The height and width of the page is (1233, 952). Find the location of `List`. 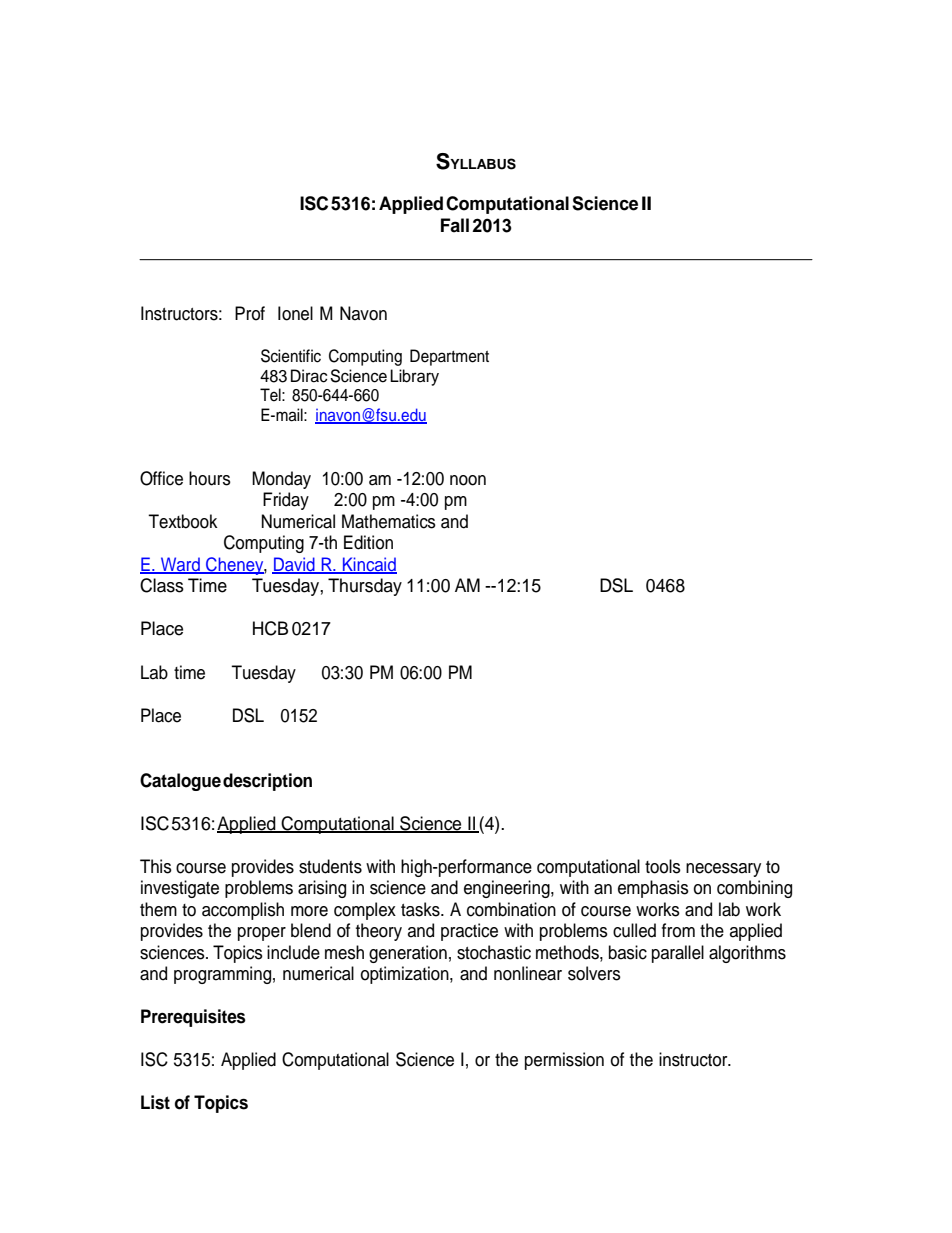

List is located at coordinates (155, 1102).
